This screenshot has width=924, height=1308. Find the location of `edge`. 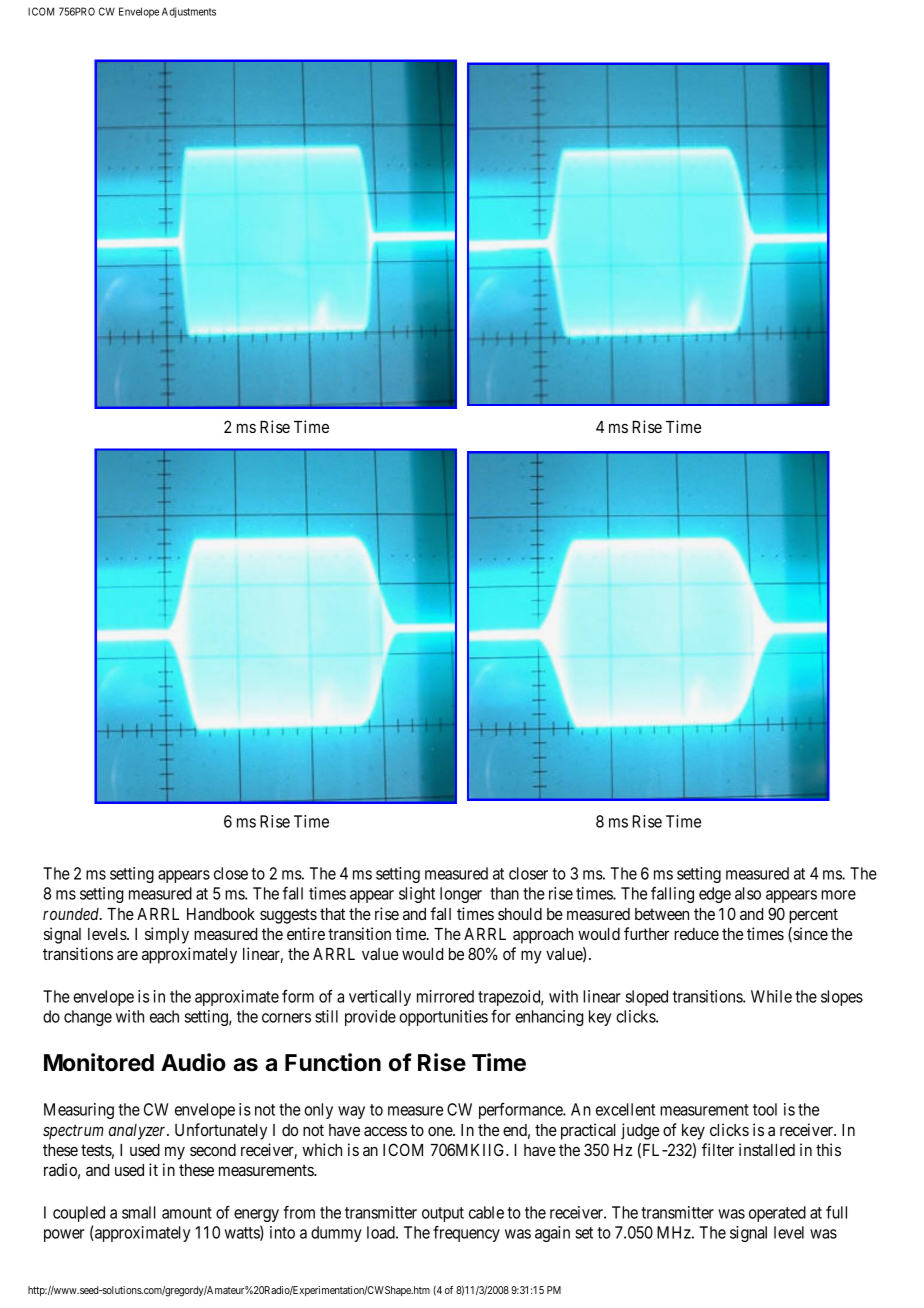

edge is located at coordinates (715, 895).
